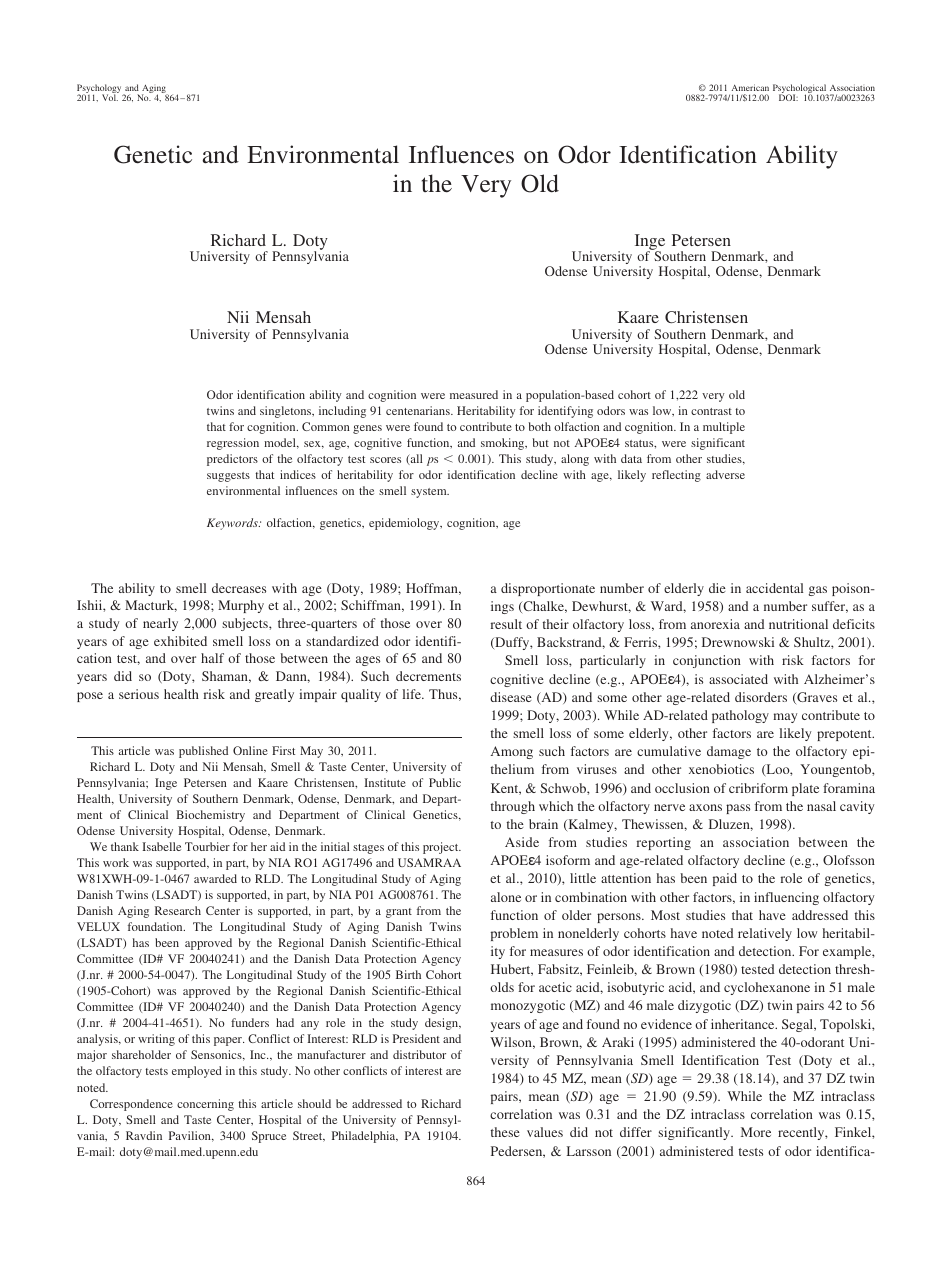  What do you see at coordinates (442, 848) in the screenshot?
I see `project` at bounding box center [442, 848].
